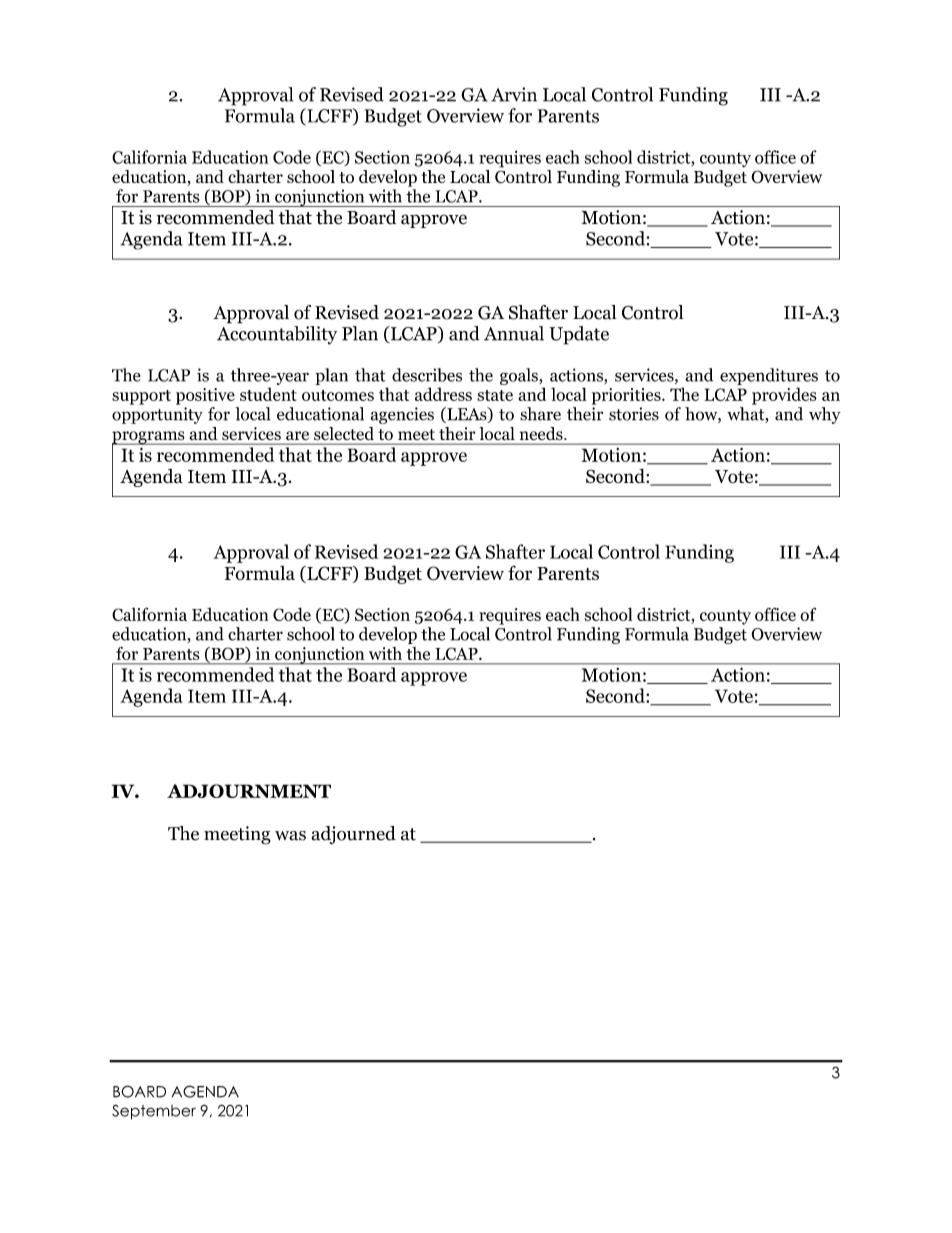 The image size is (952, 1233). What do you see at coordinates (520, 376) in the screenshot?
I see `goals` at bounding box center [520, 376].
